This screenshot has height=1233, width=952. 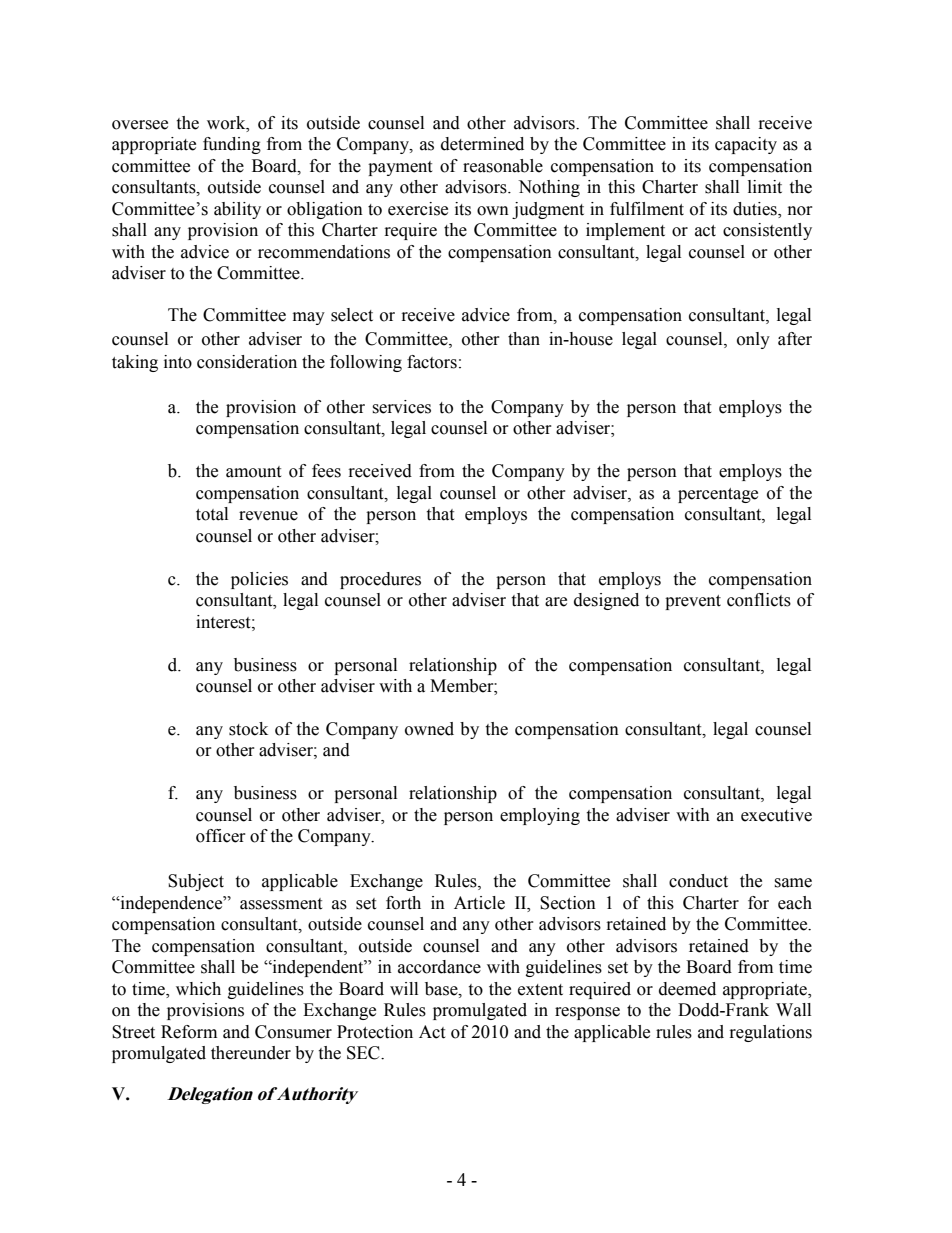 What do you see at coordinates (776, 815) in the screenshot?
I see `executive` at bounding box center [776, 815].
